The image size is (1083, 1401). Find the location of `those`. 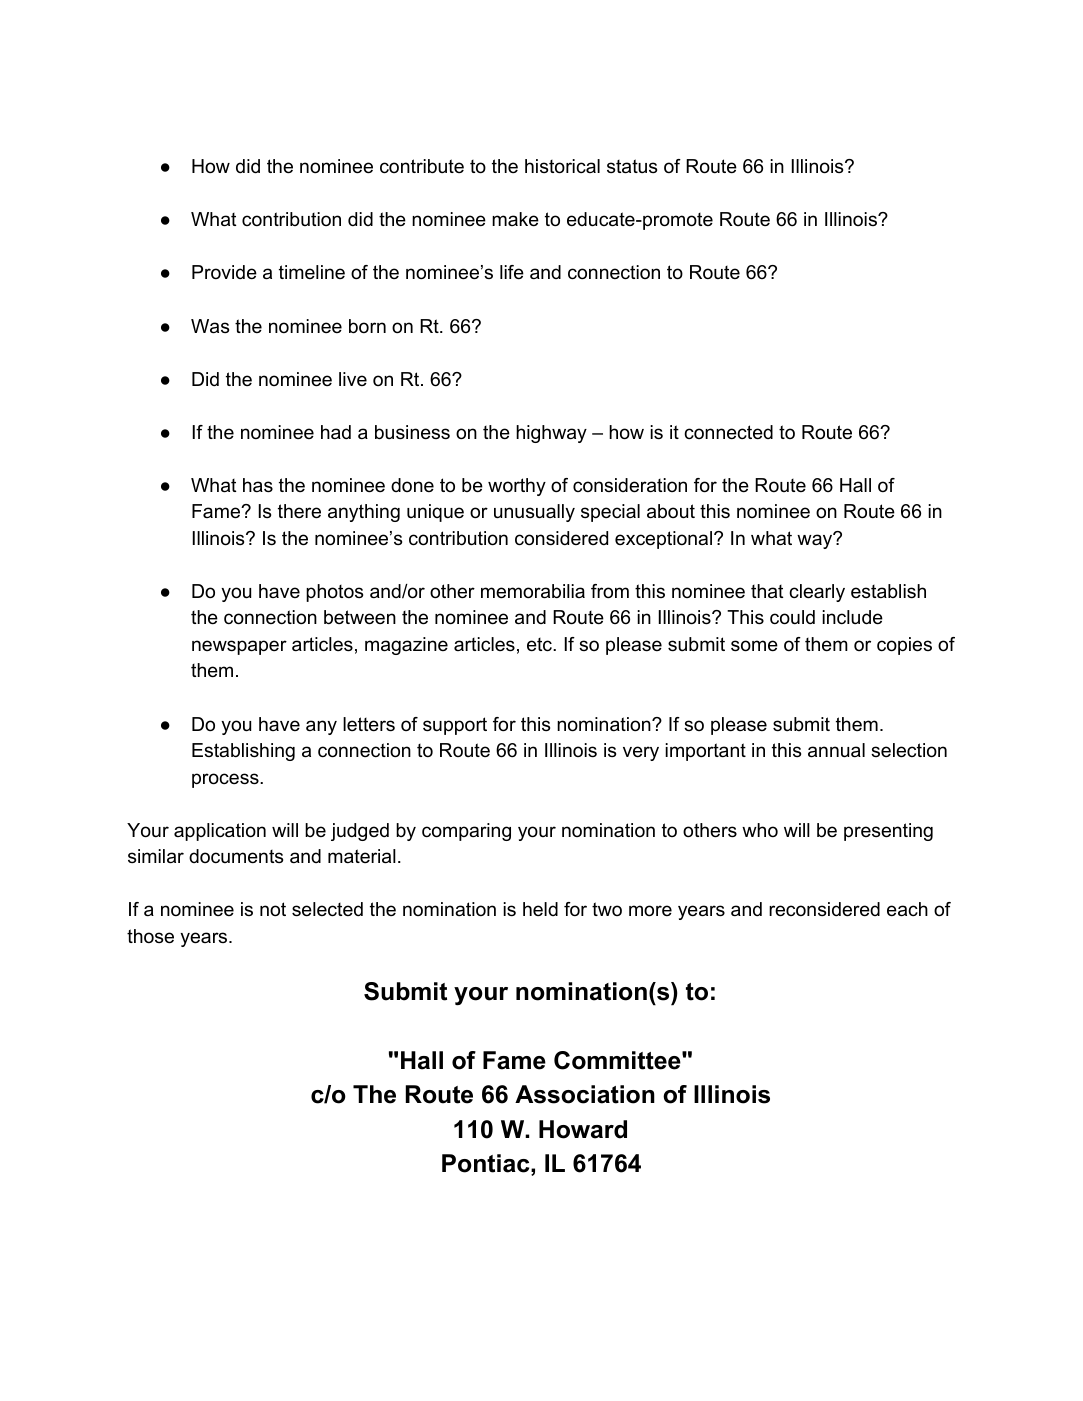

those is located at coordinates (150, 936).
